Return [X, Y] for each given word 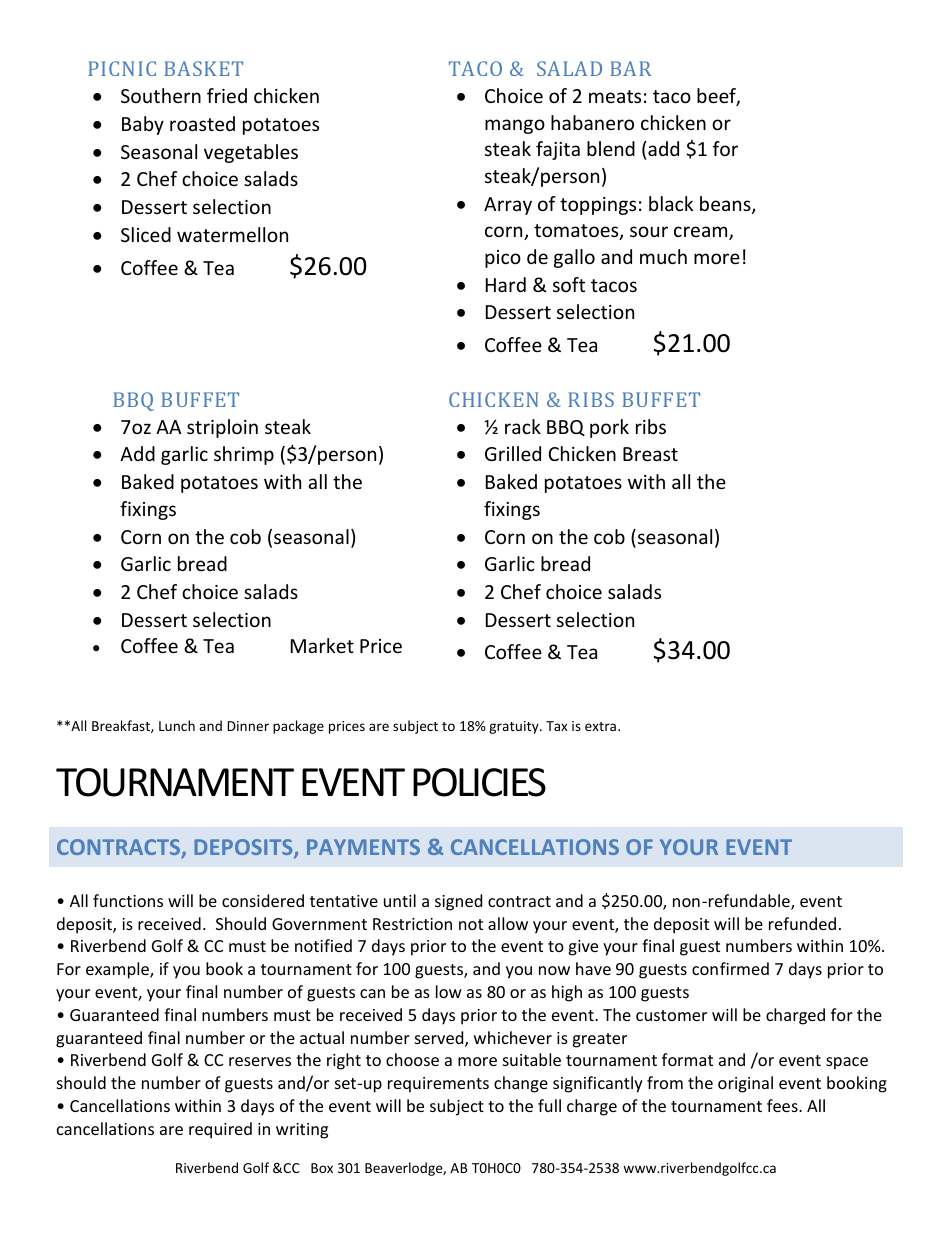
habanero [592, 122]
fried [227, 95]
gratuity [515, 727]
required [220, 1130]
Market [322, 645]
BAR [630, 68]
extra [600, 726]
